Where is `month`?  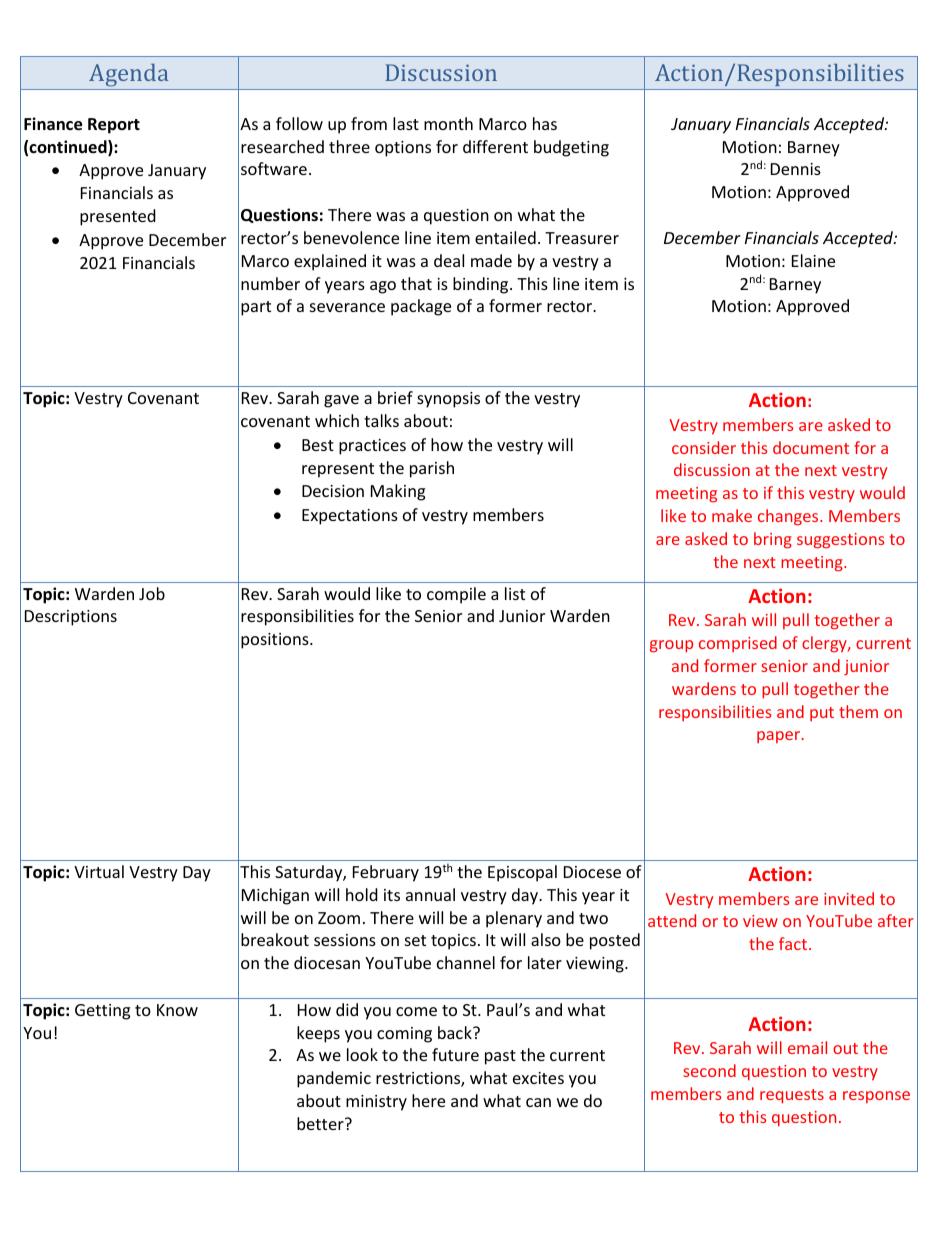
month is located at coordinates (448, 123).
